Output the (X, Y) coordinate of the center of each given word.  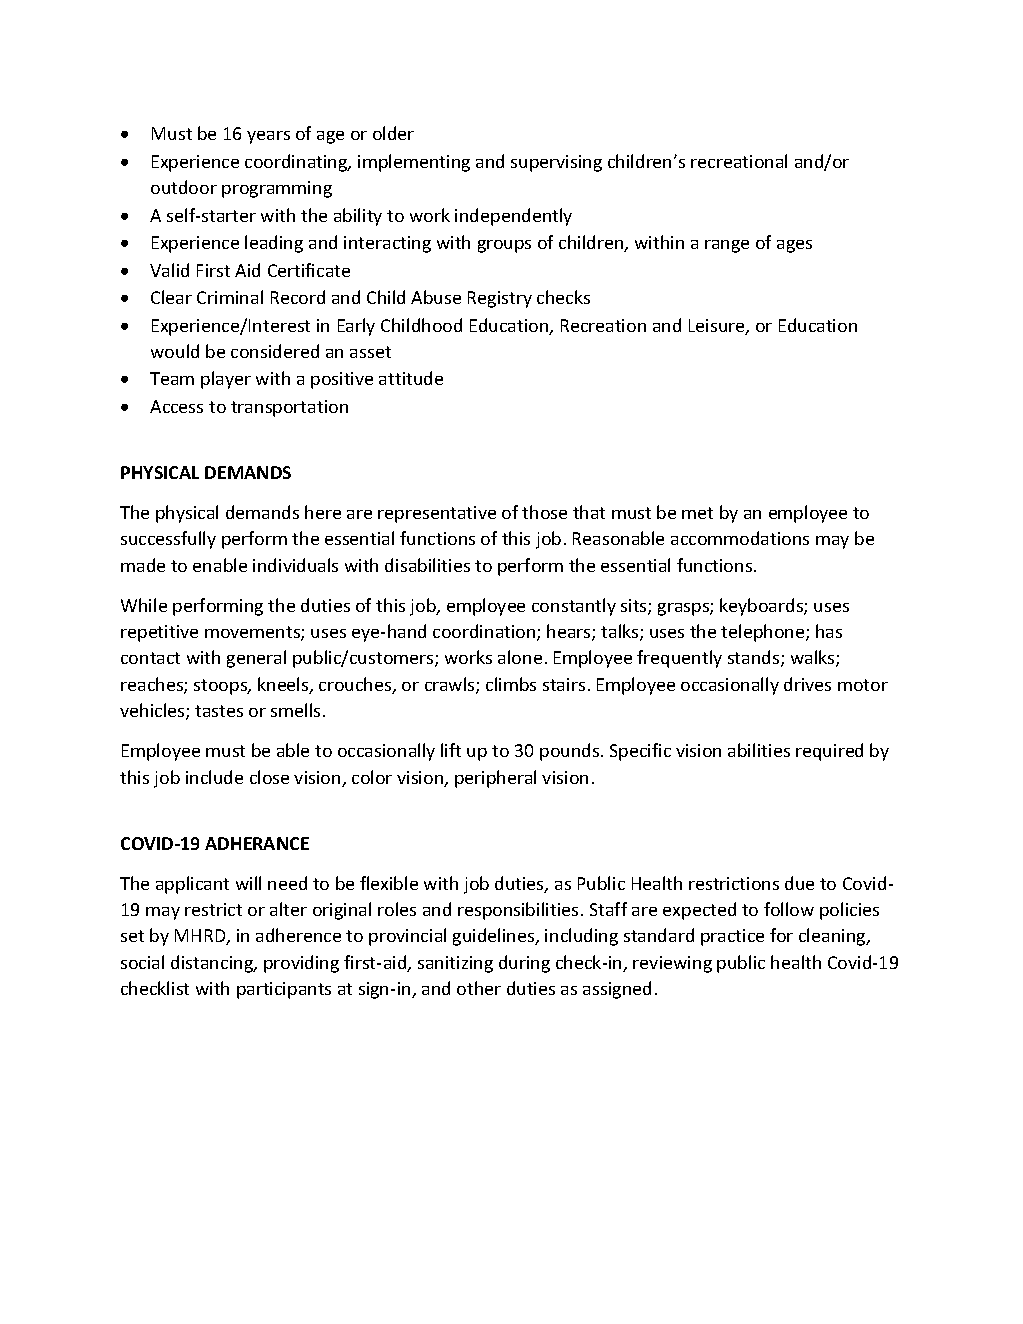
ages (794, 246)
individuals (295, 565)
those (544, 512)
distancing (213, 964)
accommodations (740, 538)
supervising (556, 163)
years (268, 137)
